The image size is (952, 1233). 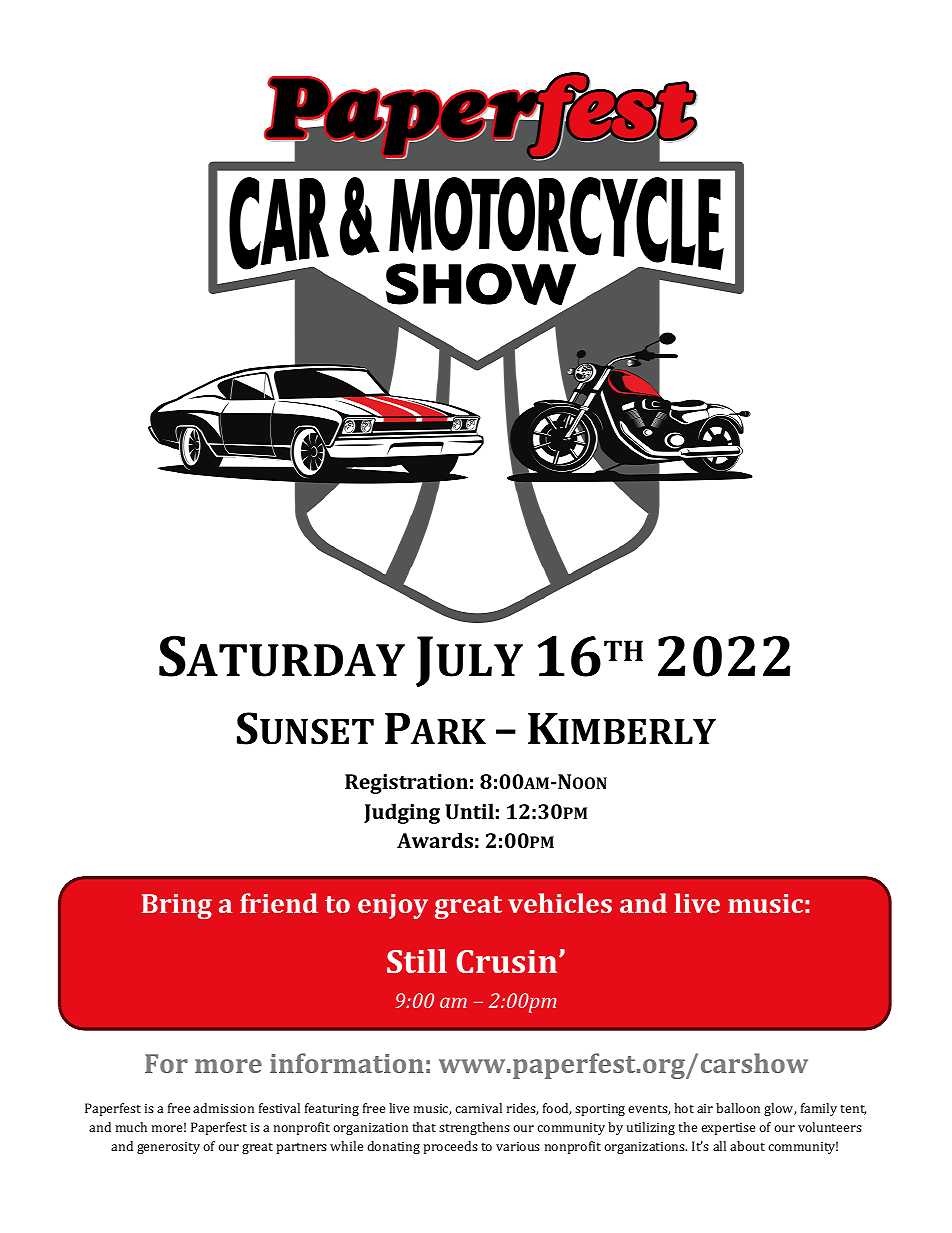 What do you see at coordinates (469, 811) in the image?
I see `Until` at bounding box center [469, 811].
